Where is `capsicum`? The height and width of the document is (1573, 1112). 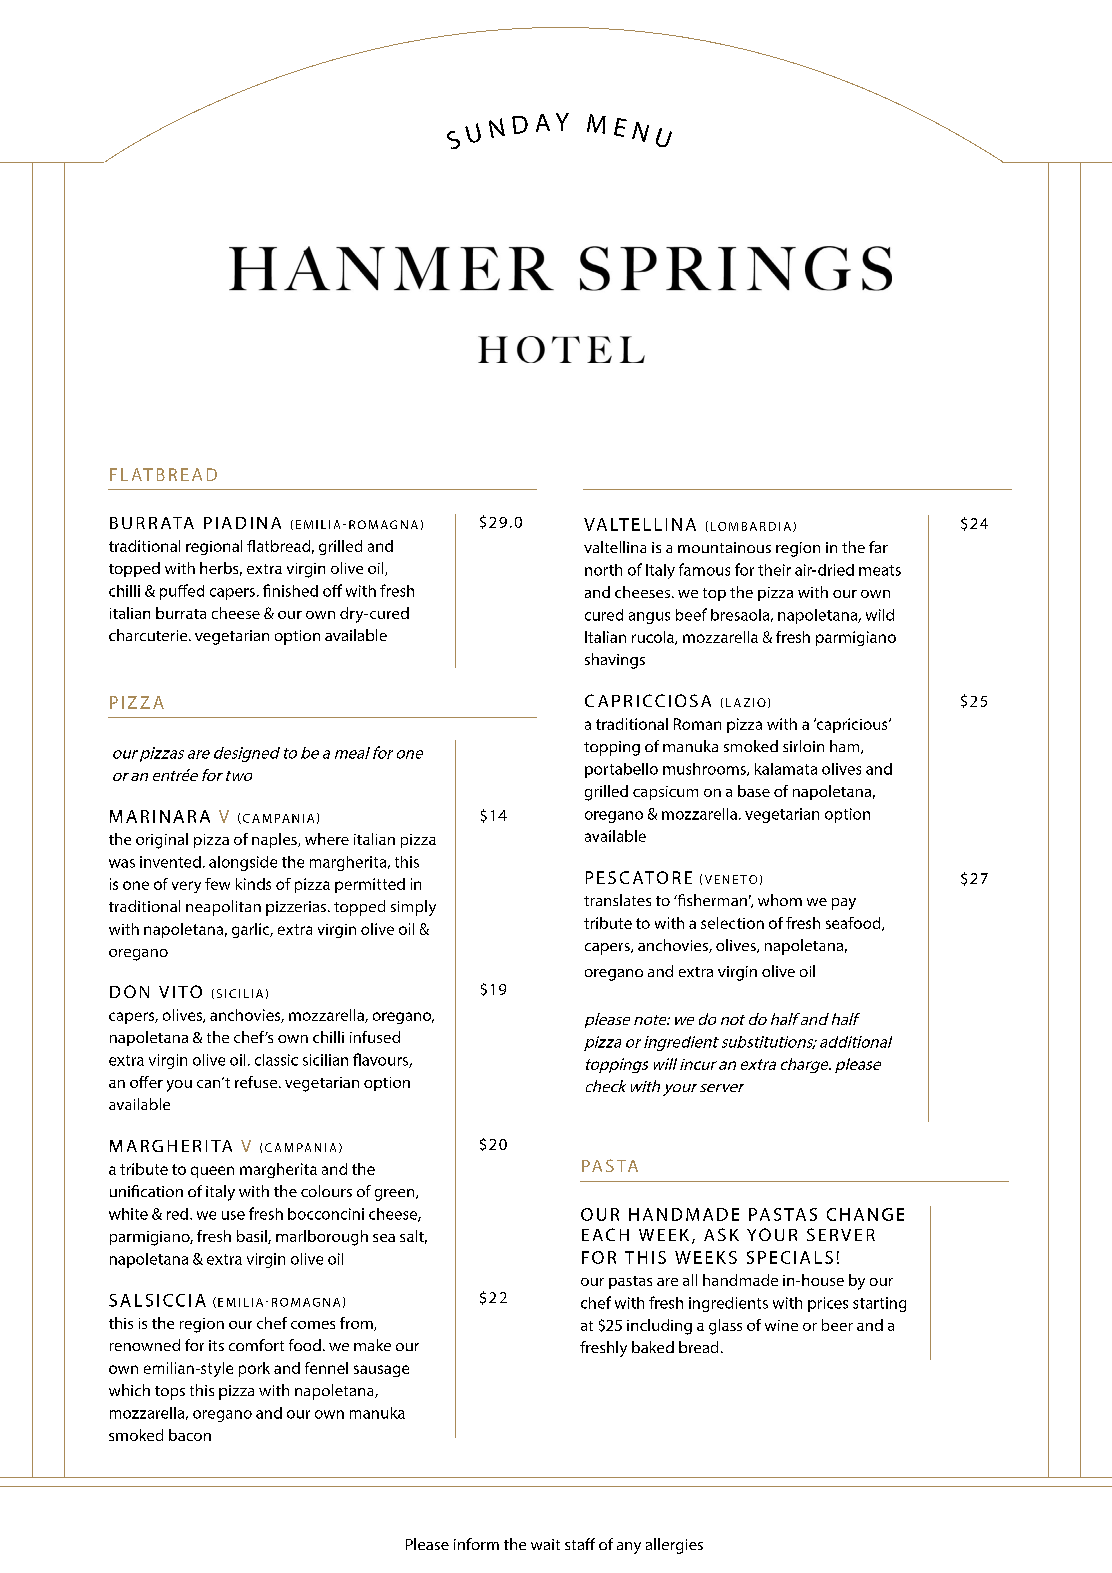 capsicum is located at coordinates (665, 793).
